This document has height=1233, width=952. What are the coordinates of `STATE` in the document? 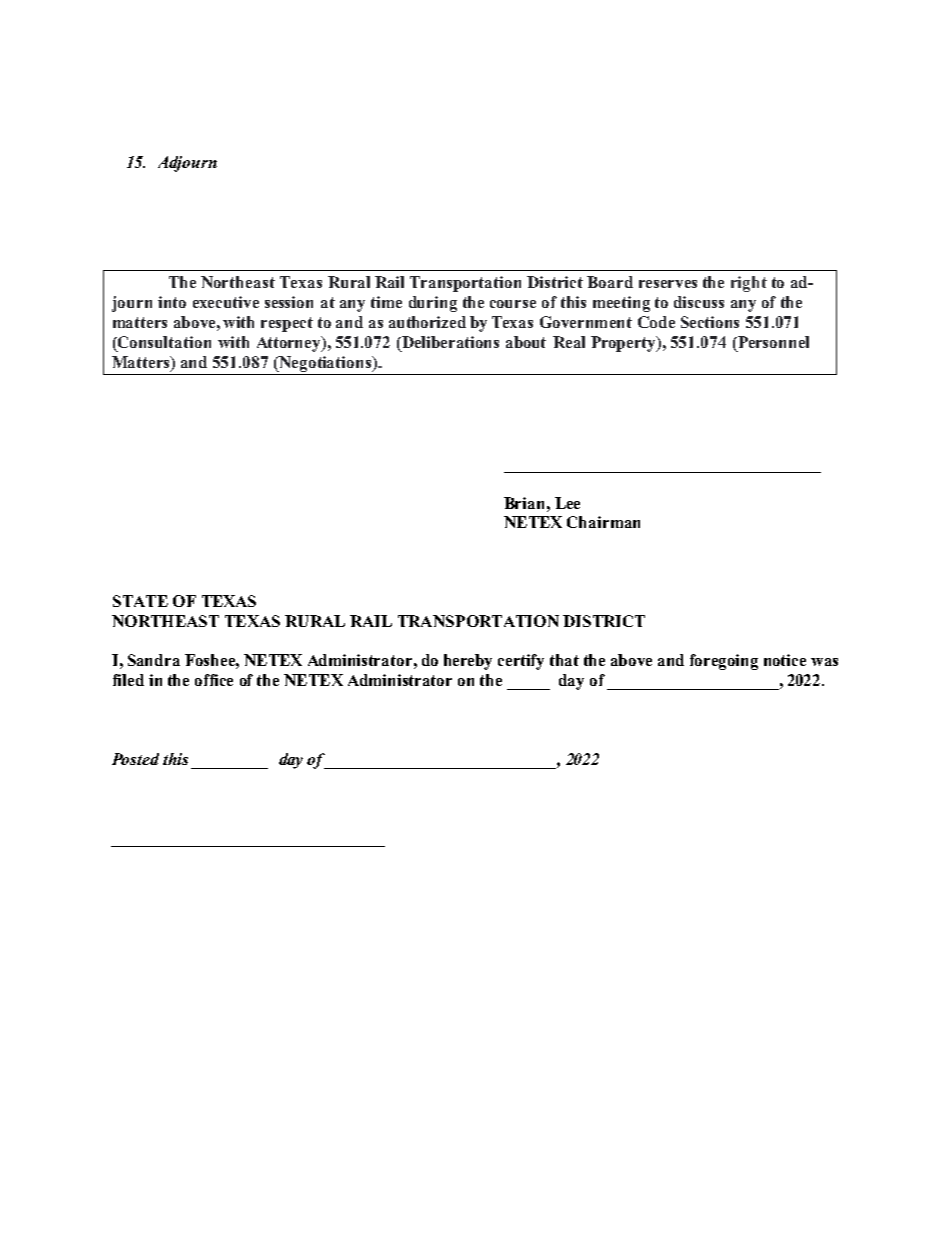 It's located at (140, 601).
